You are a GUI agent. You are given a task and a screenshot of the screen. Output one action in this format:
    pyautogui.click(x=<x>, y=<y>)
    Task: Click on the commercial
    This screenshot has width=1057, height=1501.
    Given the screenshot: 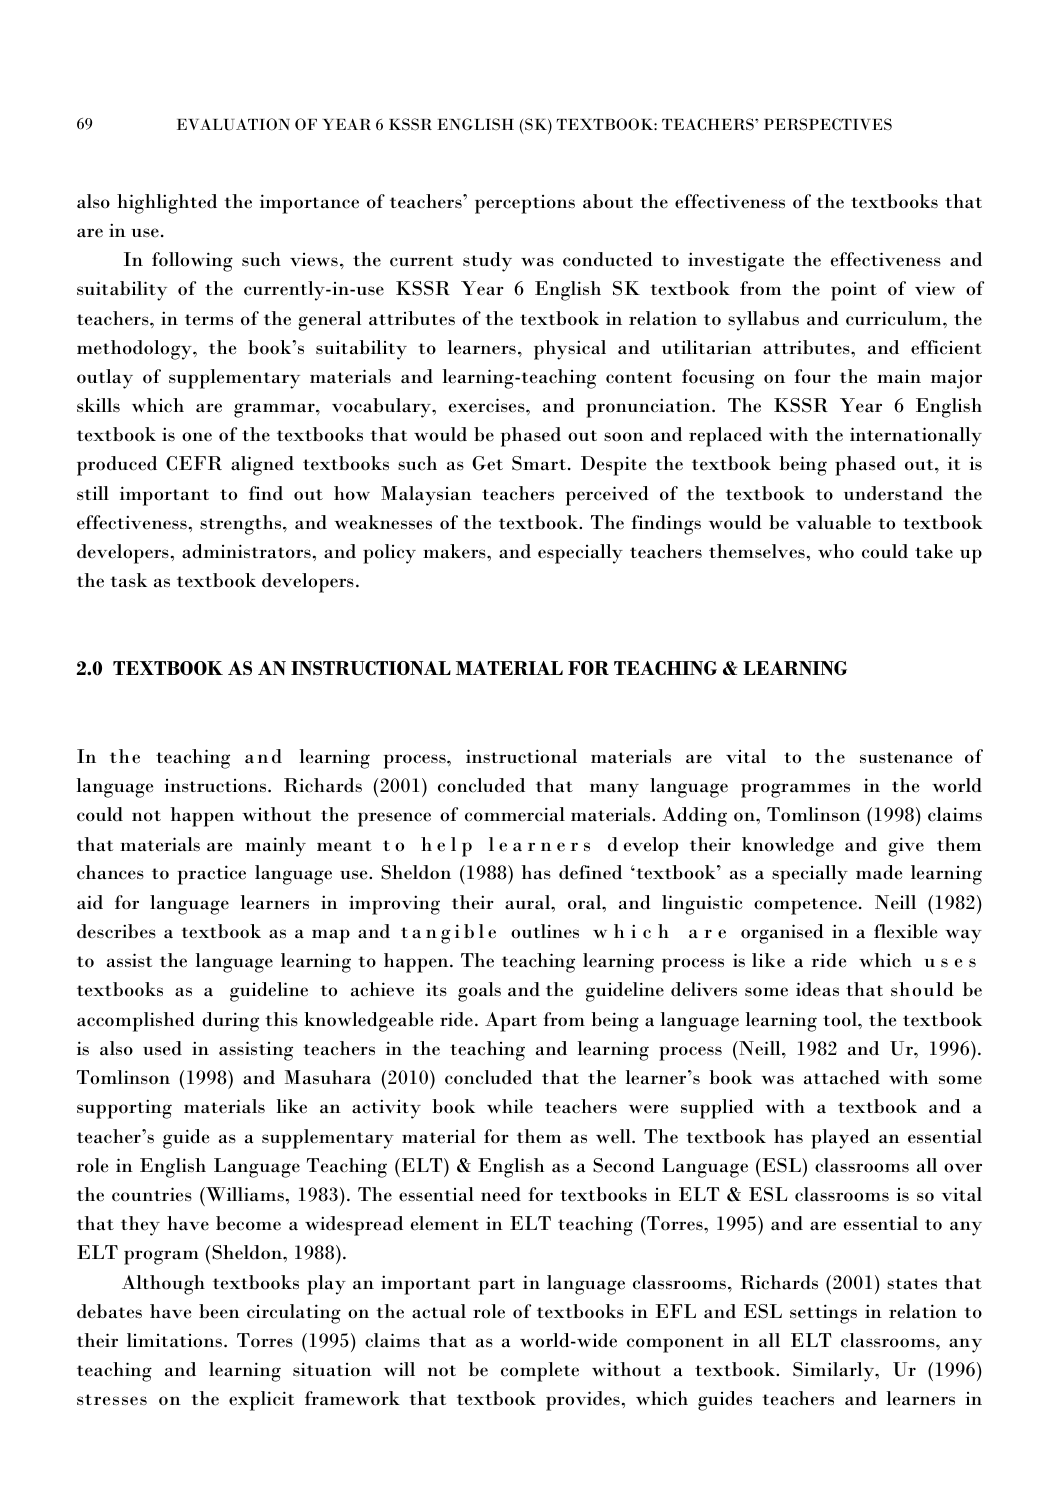 What is the action you would take?
    pyautogui.click(x=515, y=814)
